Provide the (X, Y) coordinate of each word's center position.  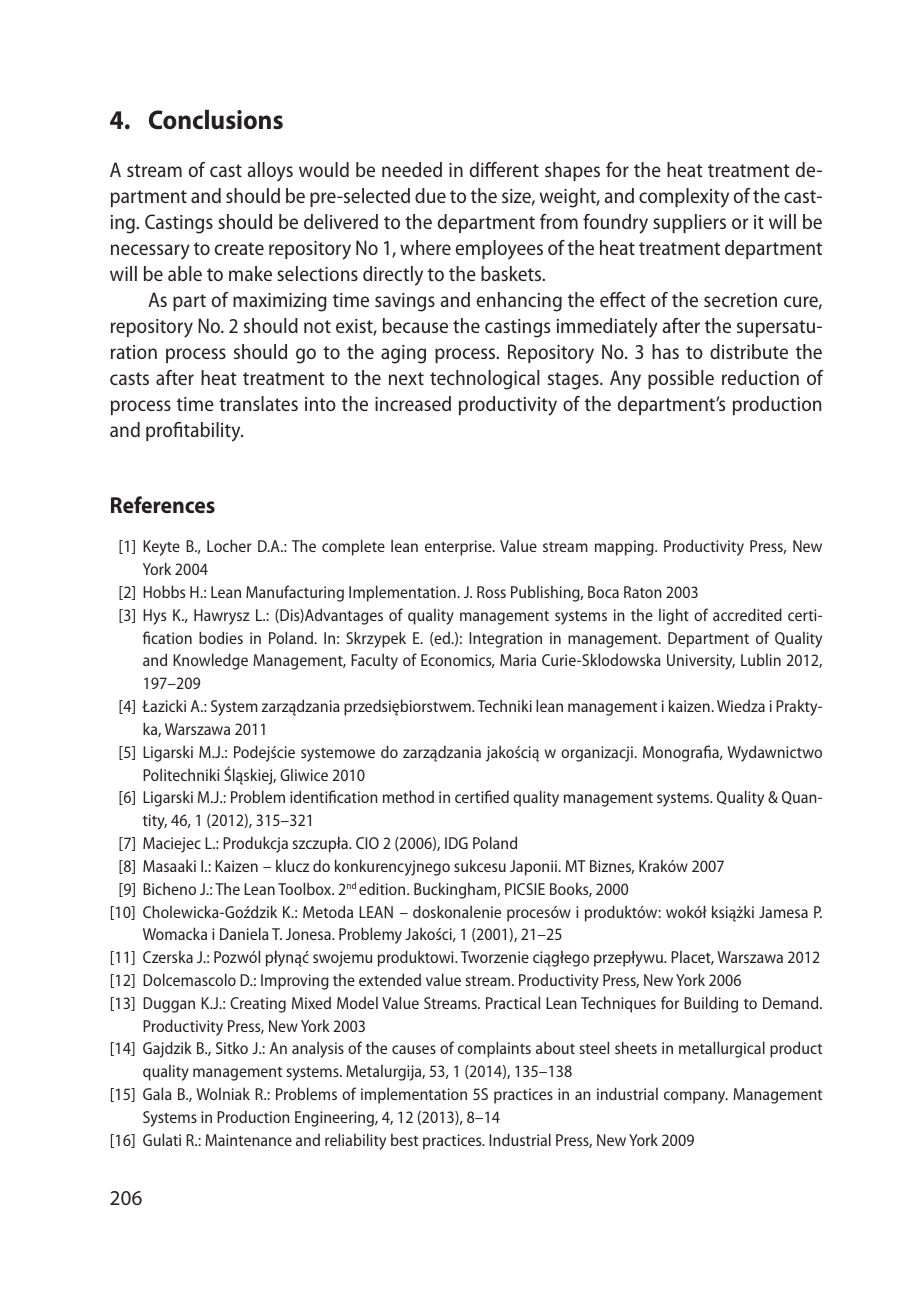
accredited (747, 614)
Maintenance (248, 1140)
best (404, 1139)
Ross (491, 592)
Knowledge (210, 661)
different (504, 169)
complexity (684, 198)
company (696, 1097)
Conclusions (216, 119)
